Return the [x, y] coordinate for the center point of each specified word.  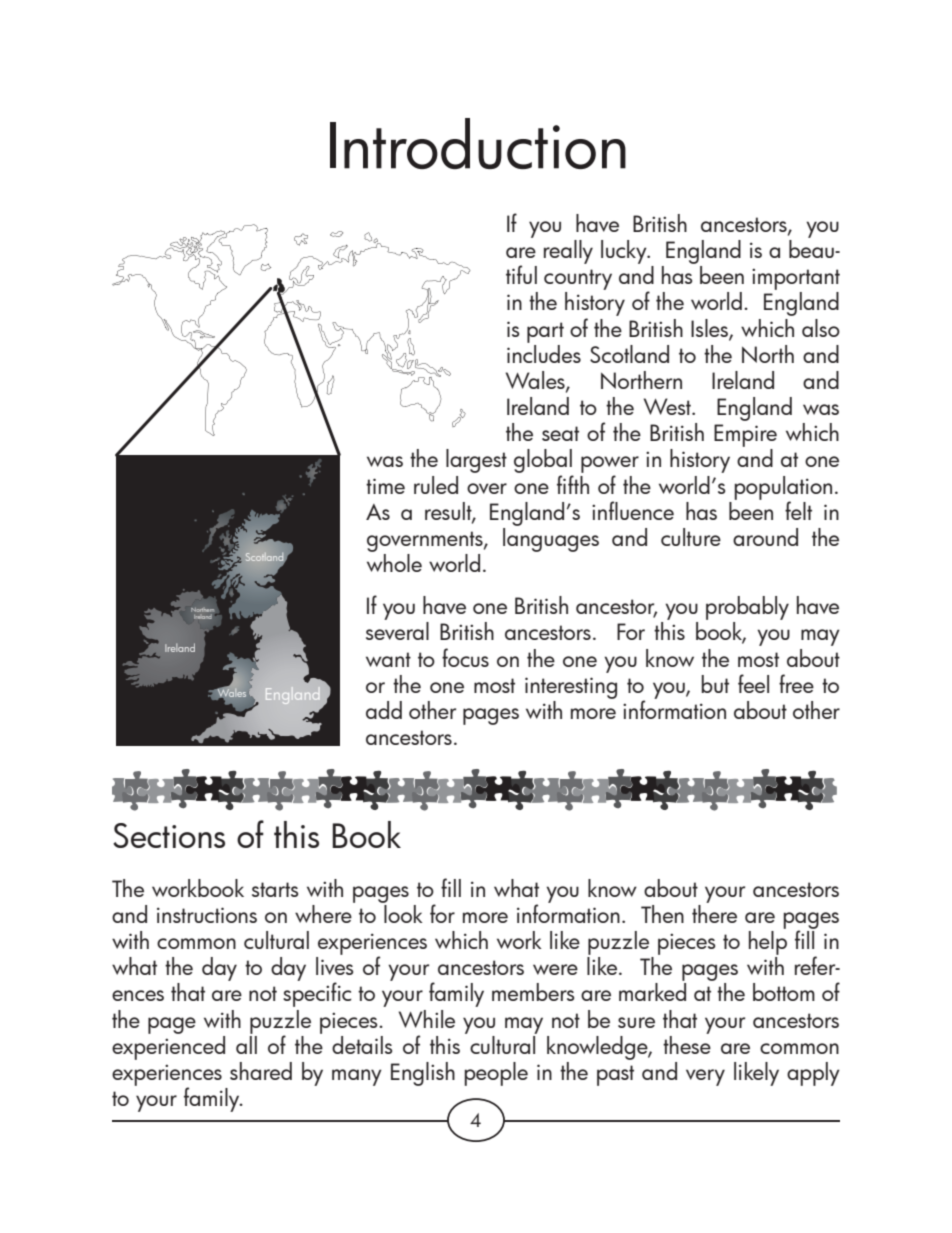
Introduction [478, 143]
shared [261, 1071]
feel [753, 683]
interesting [571, 688]
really [568, 252]
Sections [169, 835]
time [385, 486]
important [796, 279]
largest [476, 461]
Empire [745, 435]
